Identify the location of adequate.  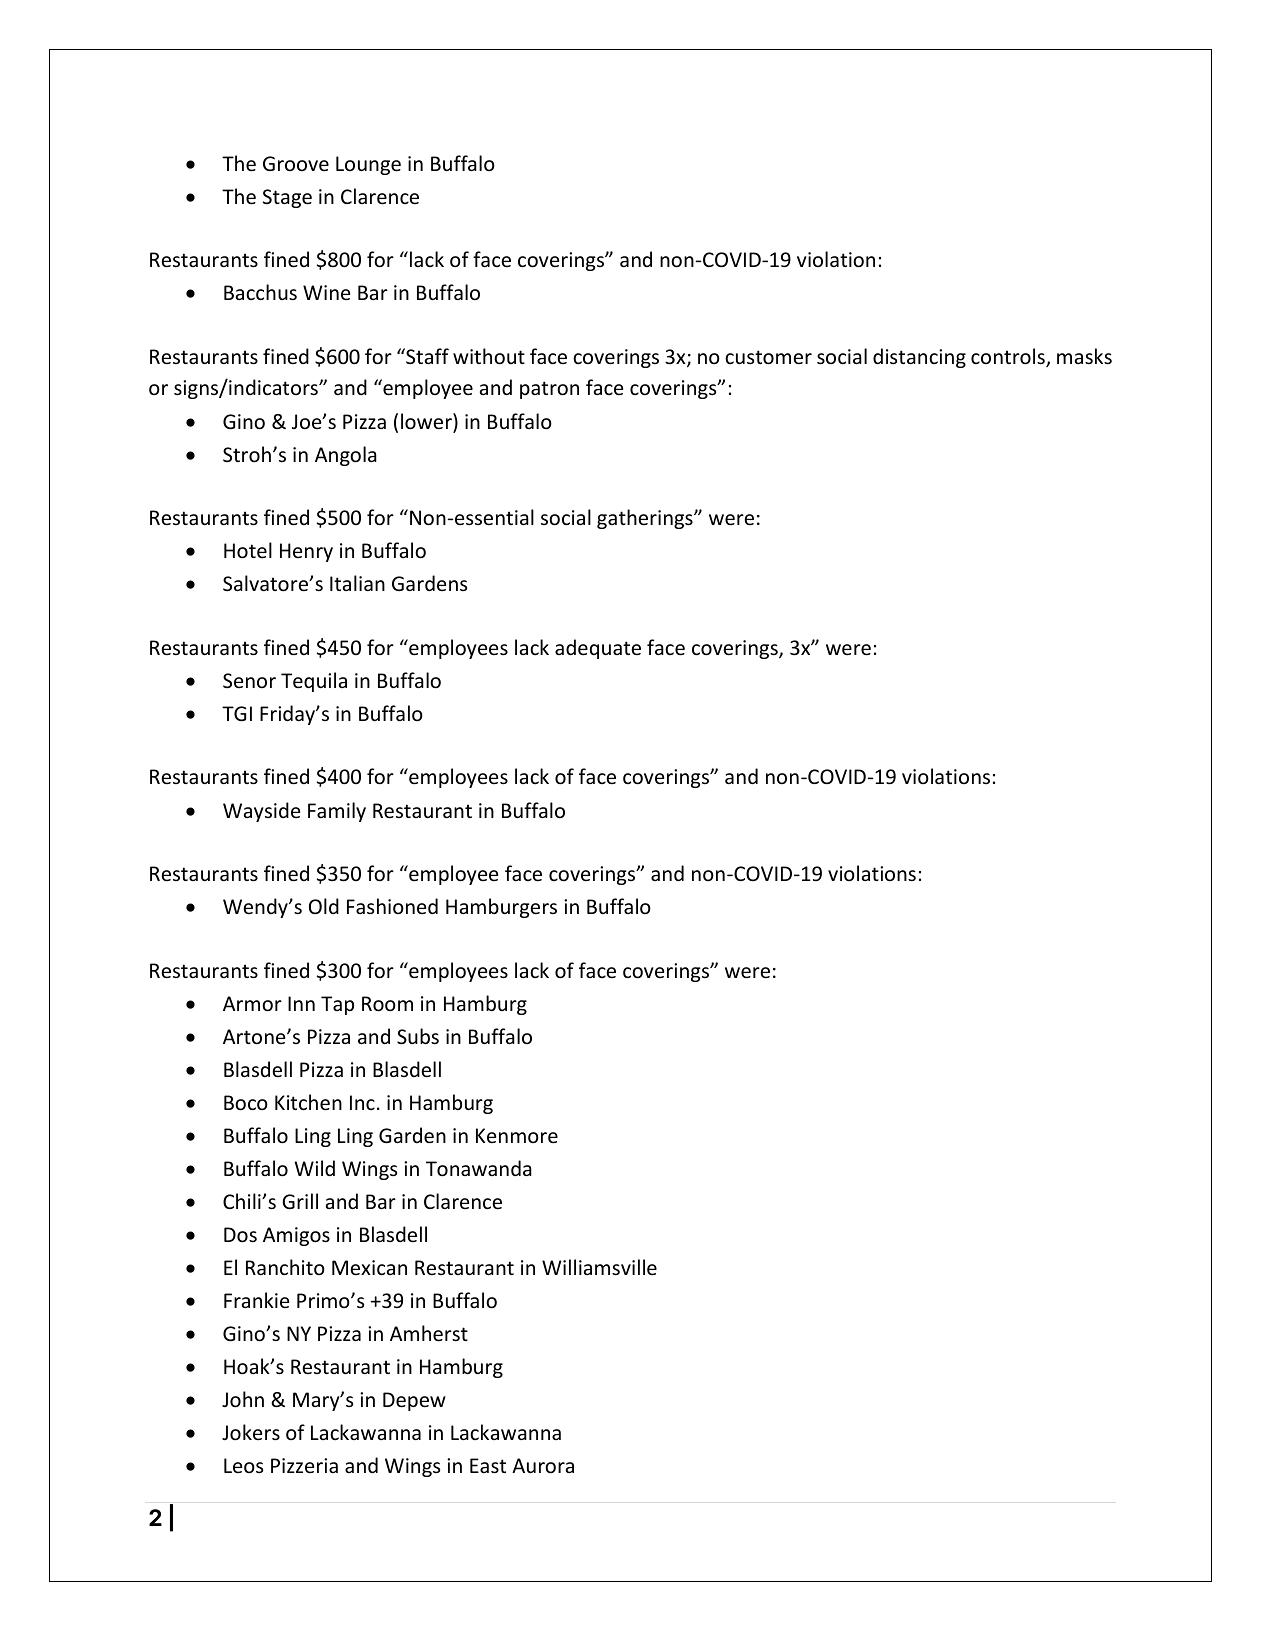
(598, 649).
